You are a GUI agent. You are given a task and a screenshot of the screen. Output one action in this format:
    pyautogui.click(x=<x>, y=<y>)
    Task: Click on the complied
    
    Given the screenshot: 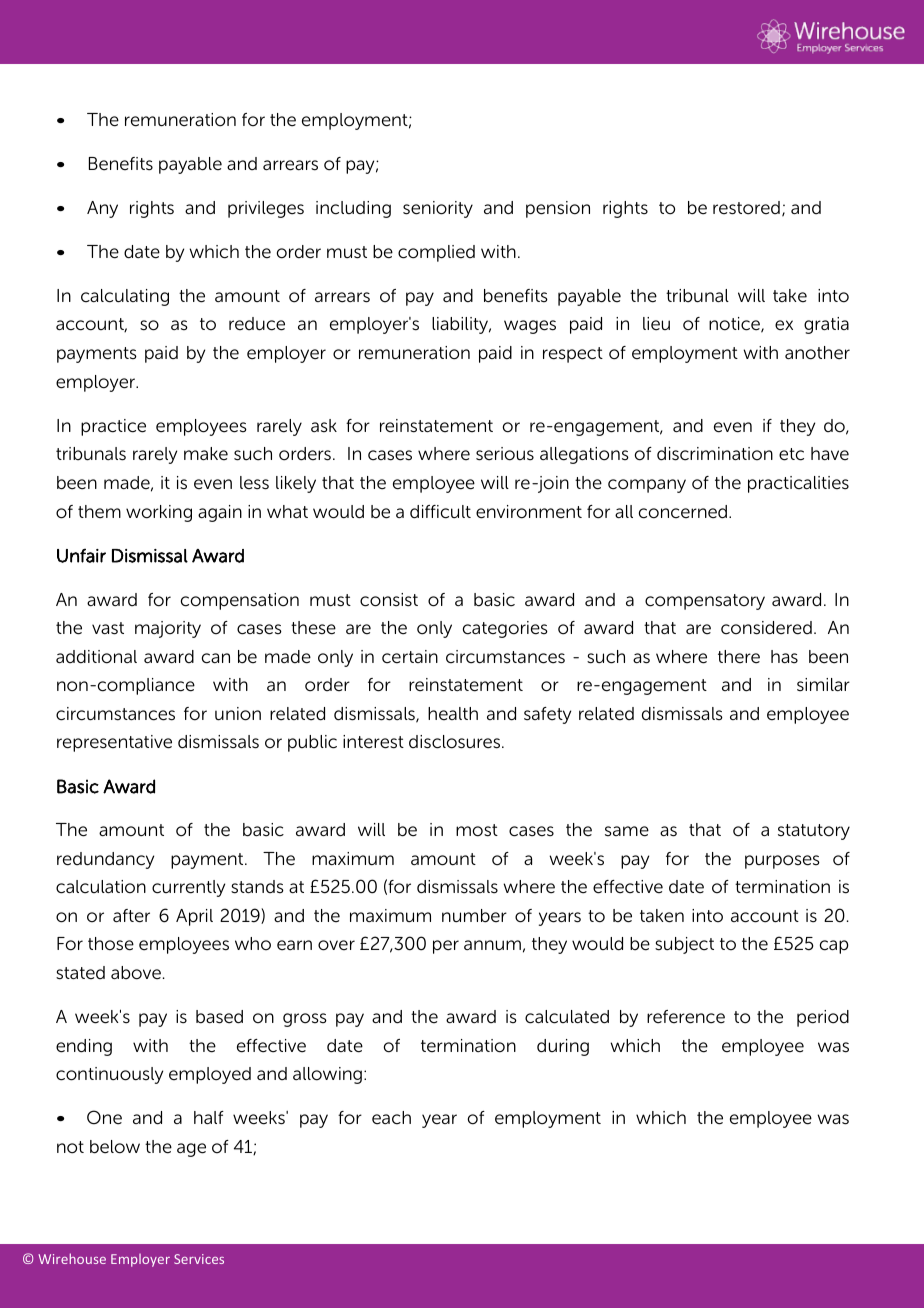 What is the action you would take?
    pyautogui.click(x=436, y=253)
